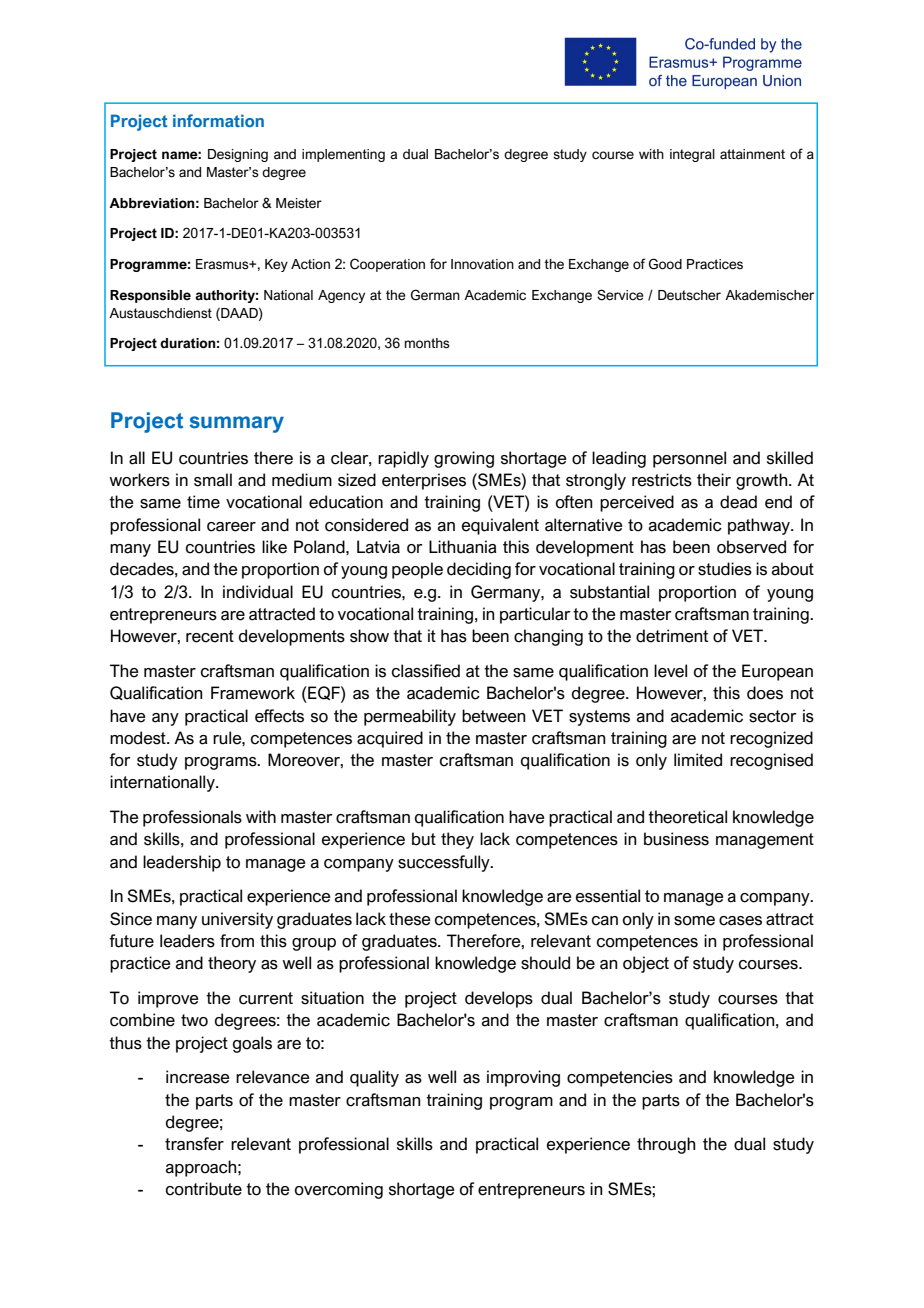 The width and height of the screenshot is (924, 1308). I want to click on through, so click(666, 1145).
